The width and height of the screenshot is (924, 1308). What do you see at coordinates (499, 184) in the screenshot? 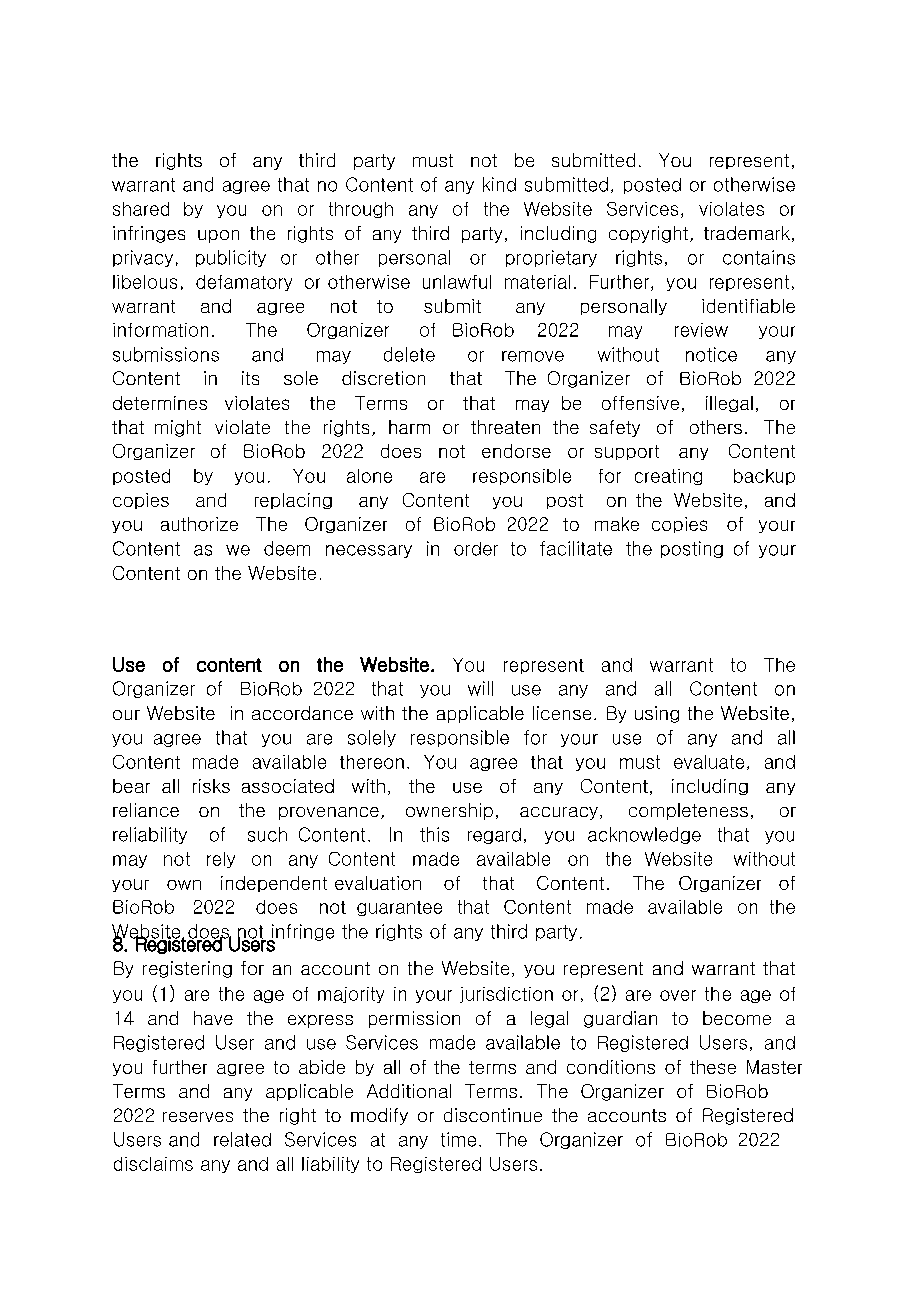
I see `kind` at bounding box center [499, 184].
